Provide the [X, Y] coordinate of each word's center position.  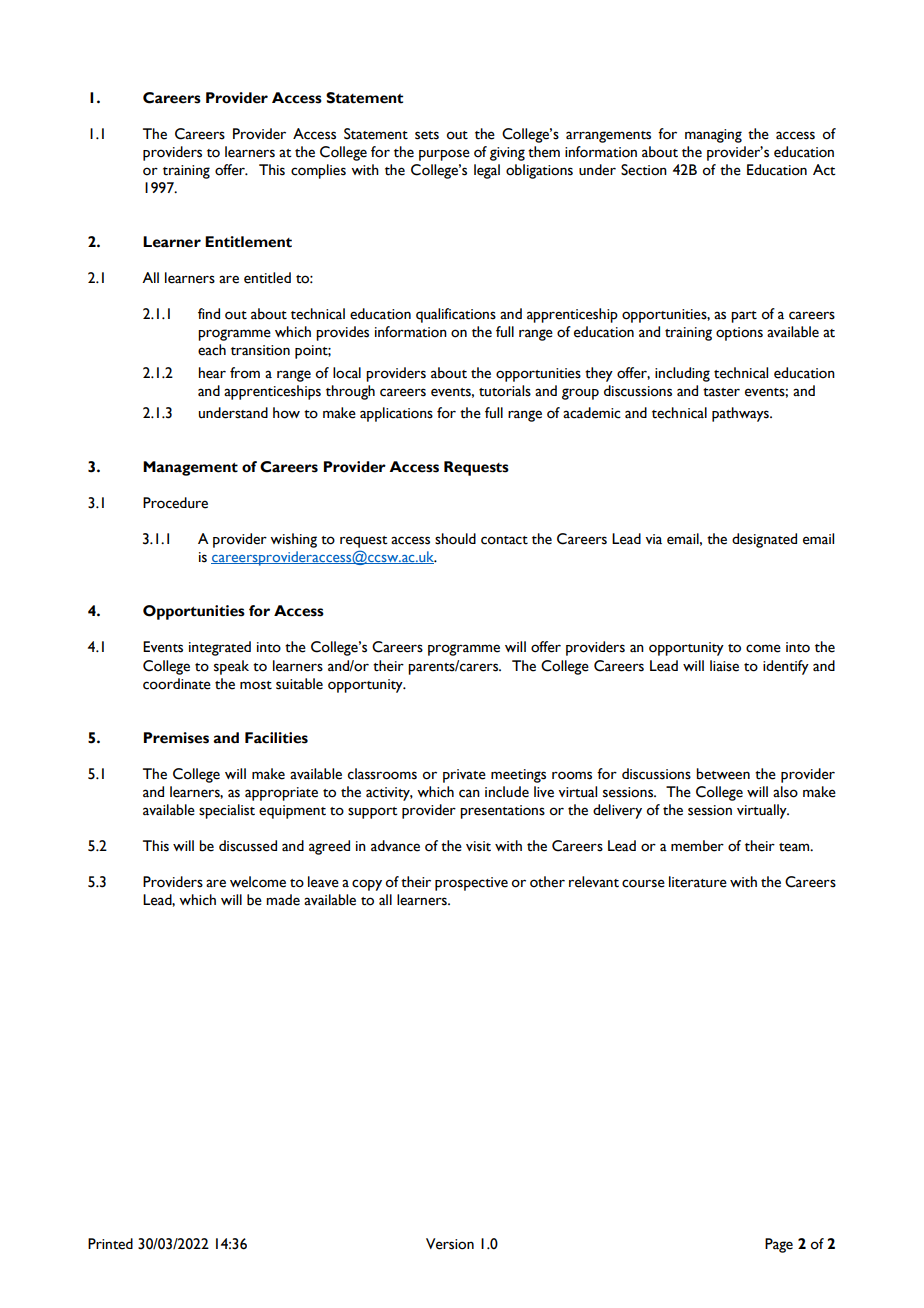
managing [713, 136]
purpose [444, 155]
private [464, 776]
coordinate [177, 684]
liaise [724, 666]
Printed [110, 1244]
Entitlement [248, 242]
